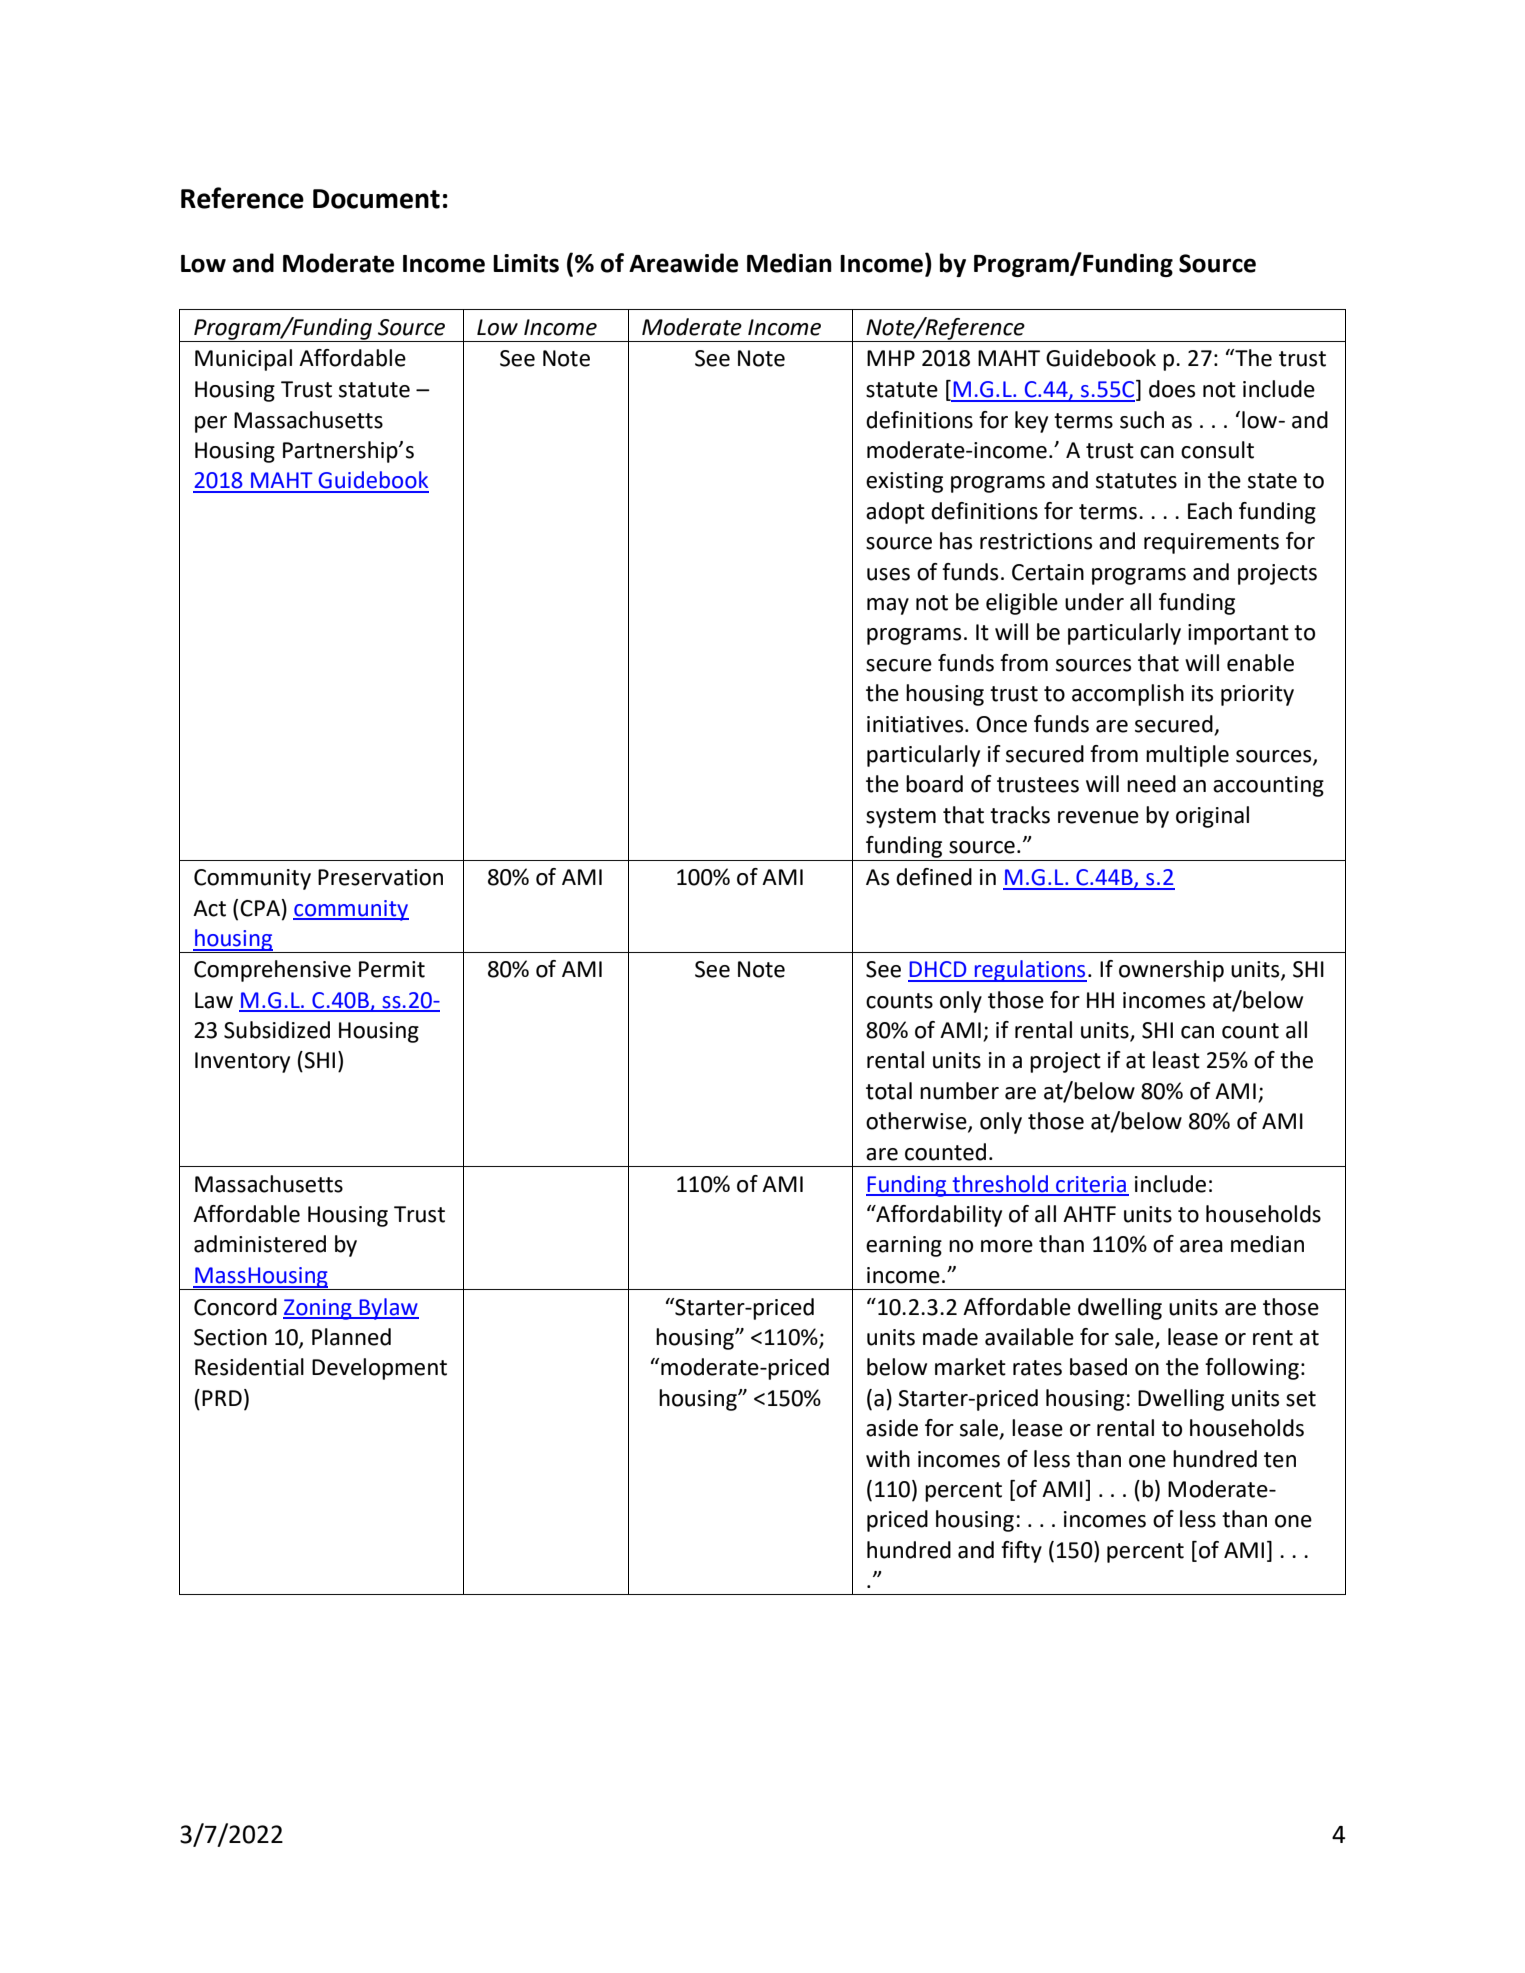 This document has height=1973, width=1525. I want to click on may, so click(888, 606).
